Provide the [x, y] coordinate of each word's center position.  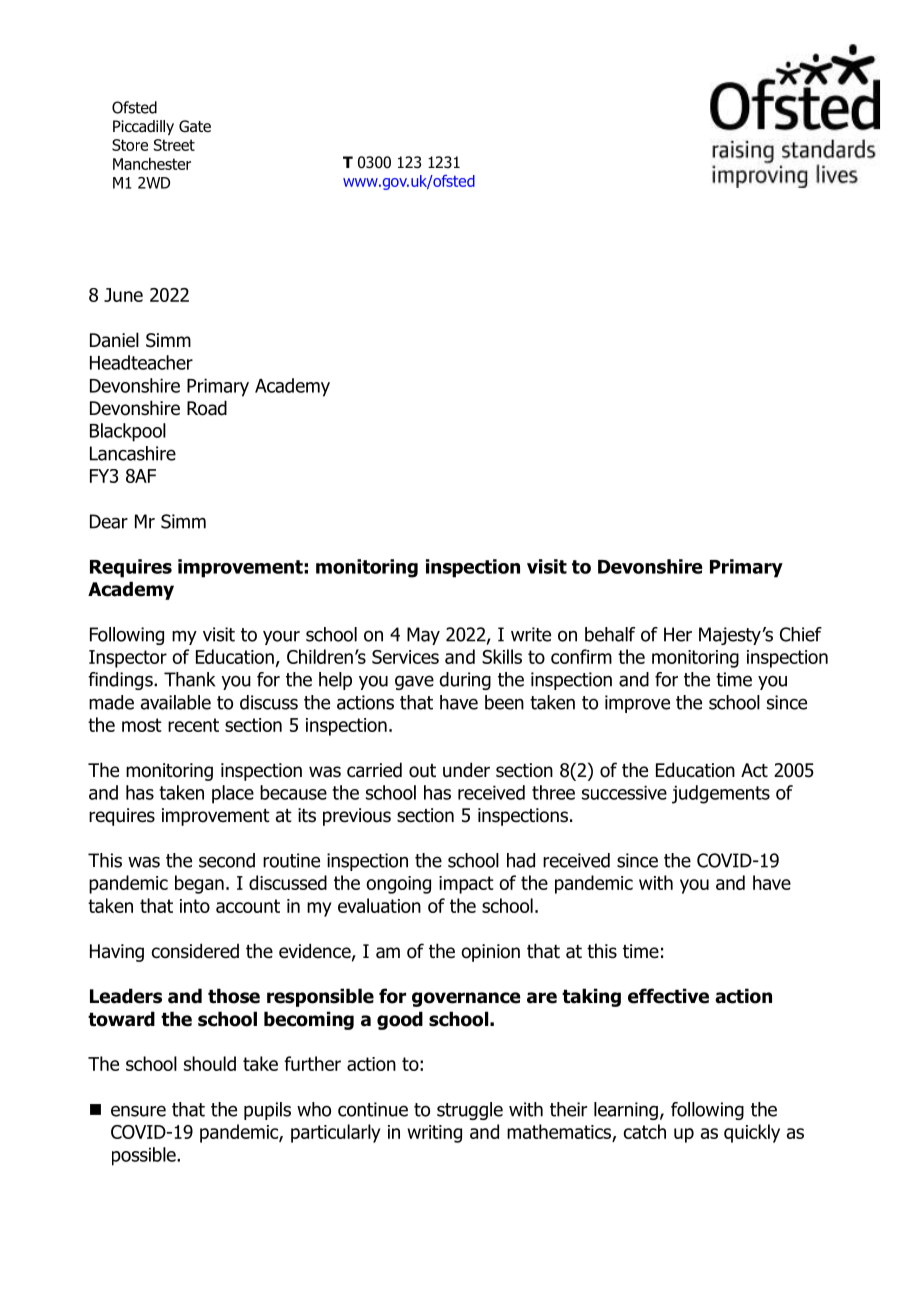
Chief [801, 634]
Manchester [152, 163]
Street [174, 145]
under [466, 770]
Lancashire [133, 453]
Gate [195, 126]
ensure [138, 1111]
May [423, 636]
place [233, 794]
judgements [721, 794]
